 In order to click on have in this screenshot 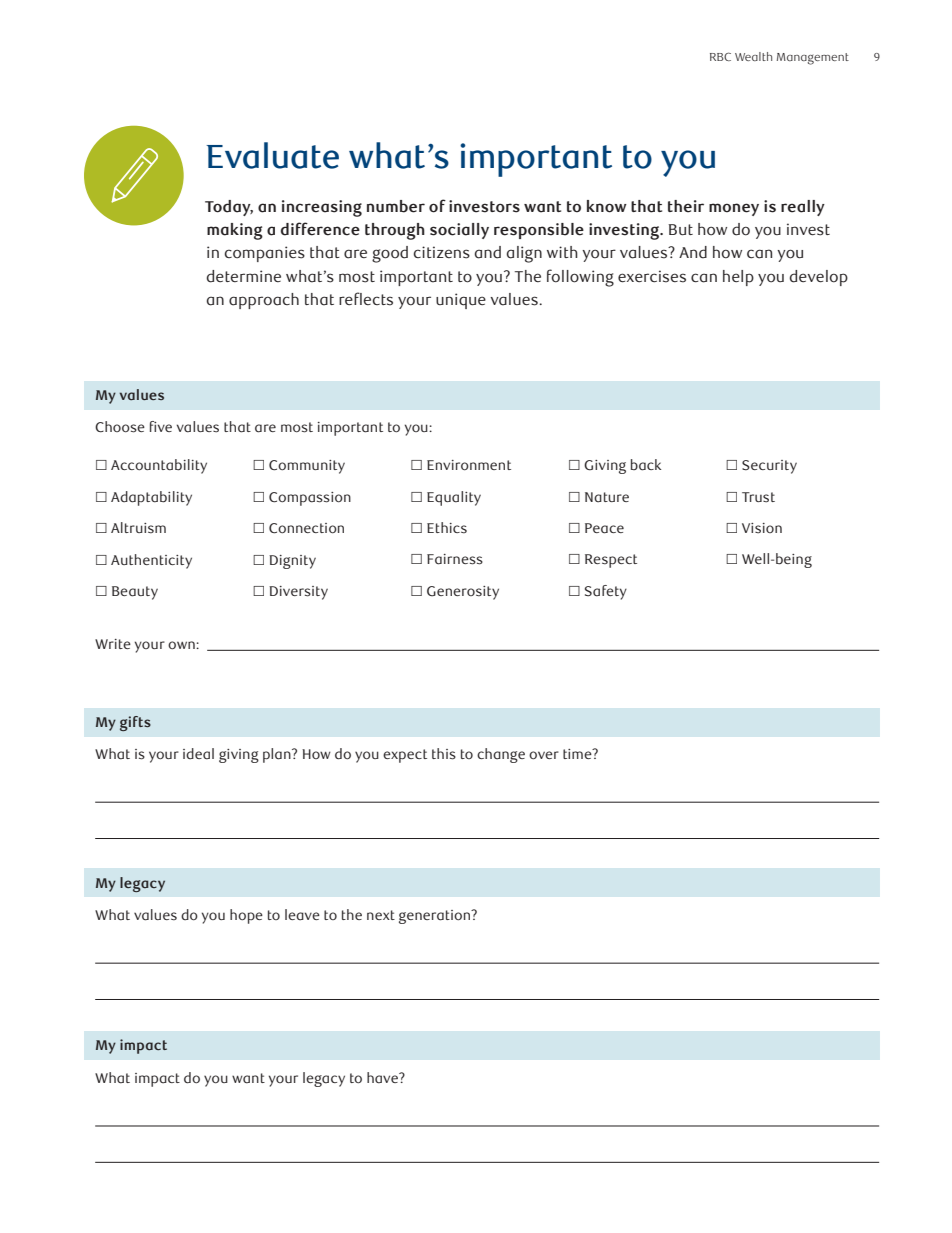, I will do `click(383, 1078)`.
